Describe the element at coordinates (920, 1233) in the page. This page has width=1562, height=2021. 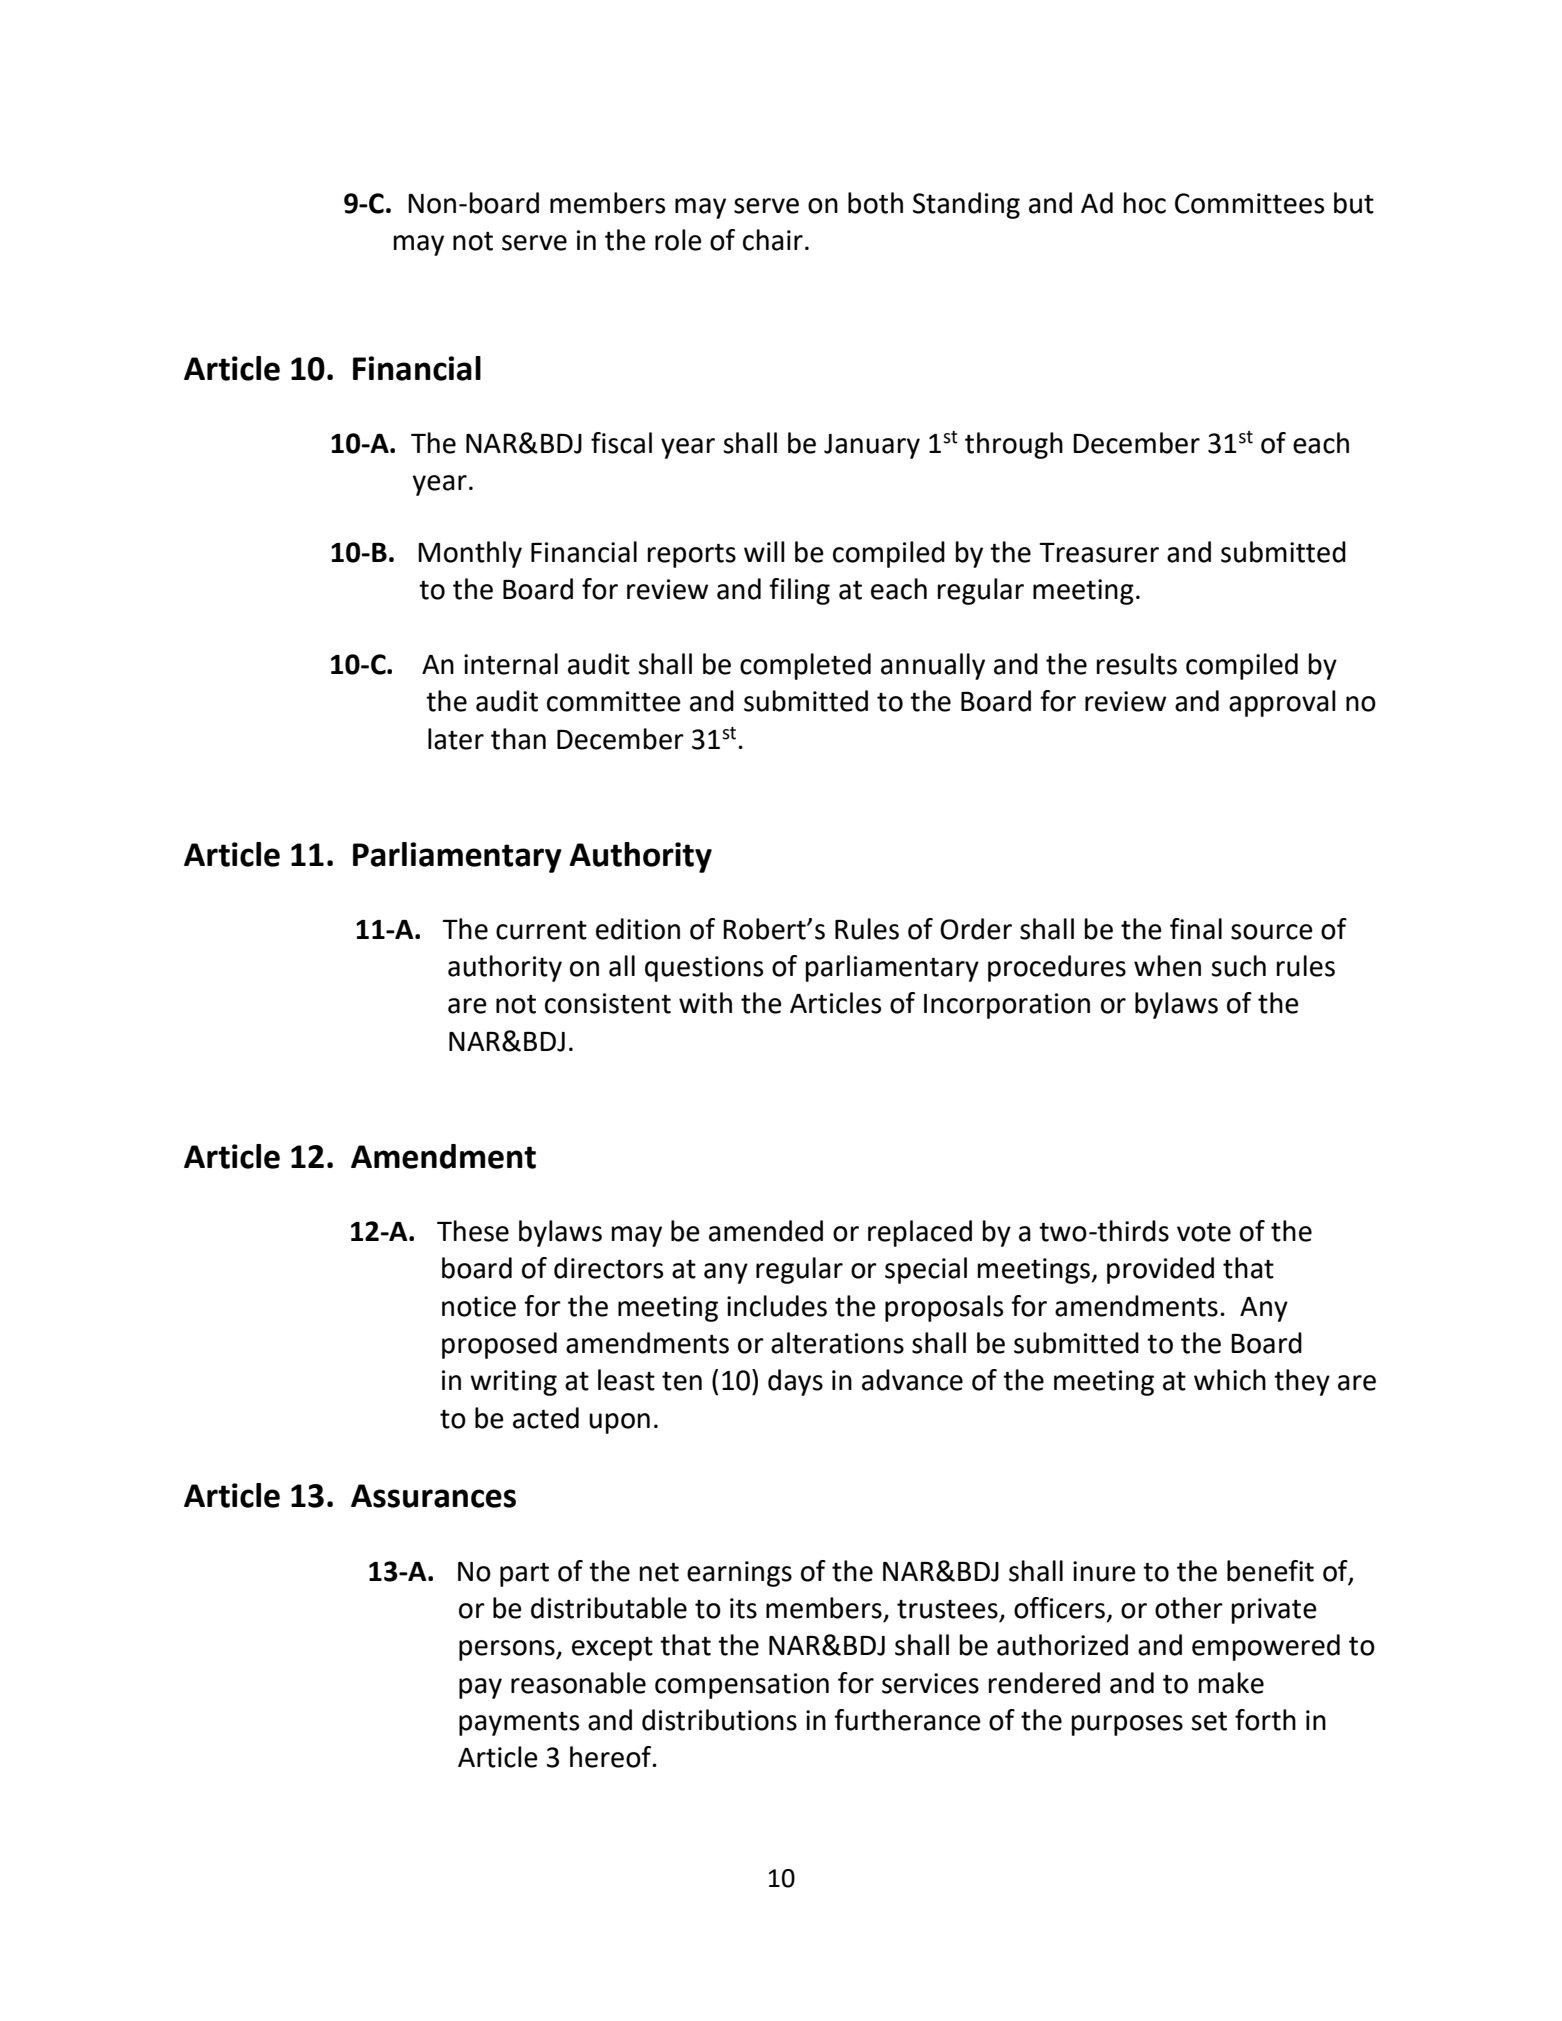
I see `replaced` at that location.
